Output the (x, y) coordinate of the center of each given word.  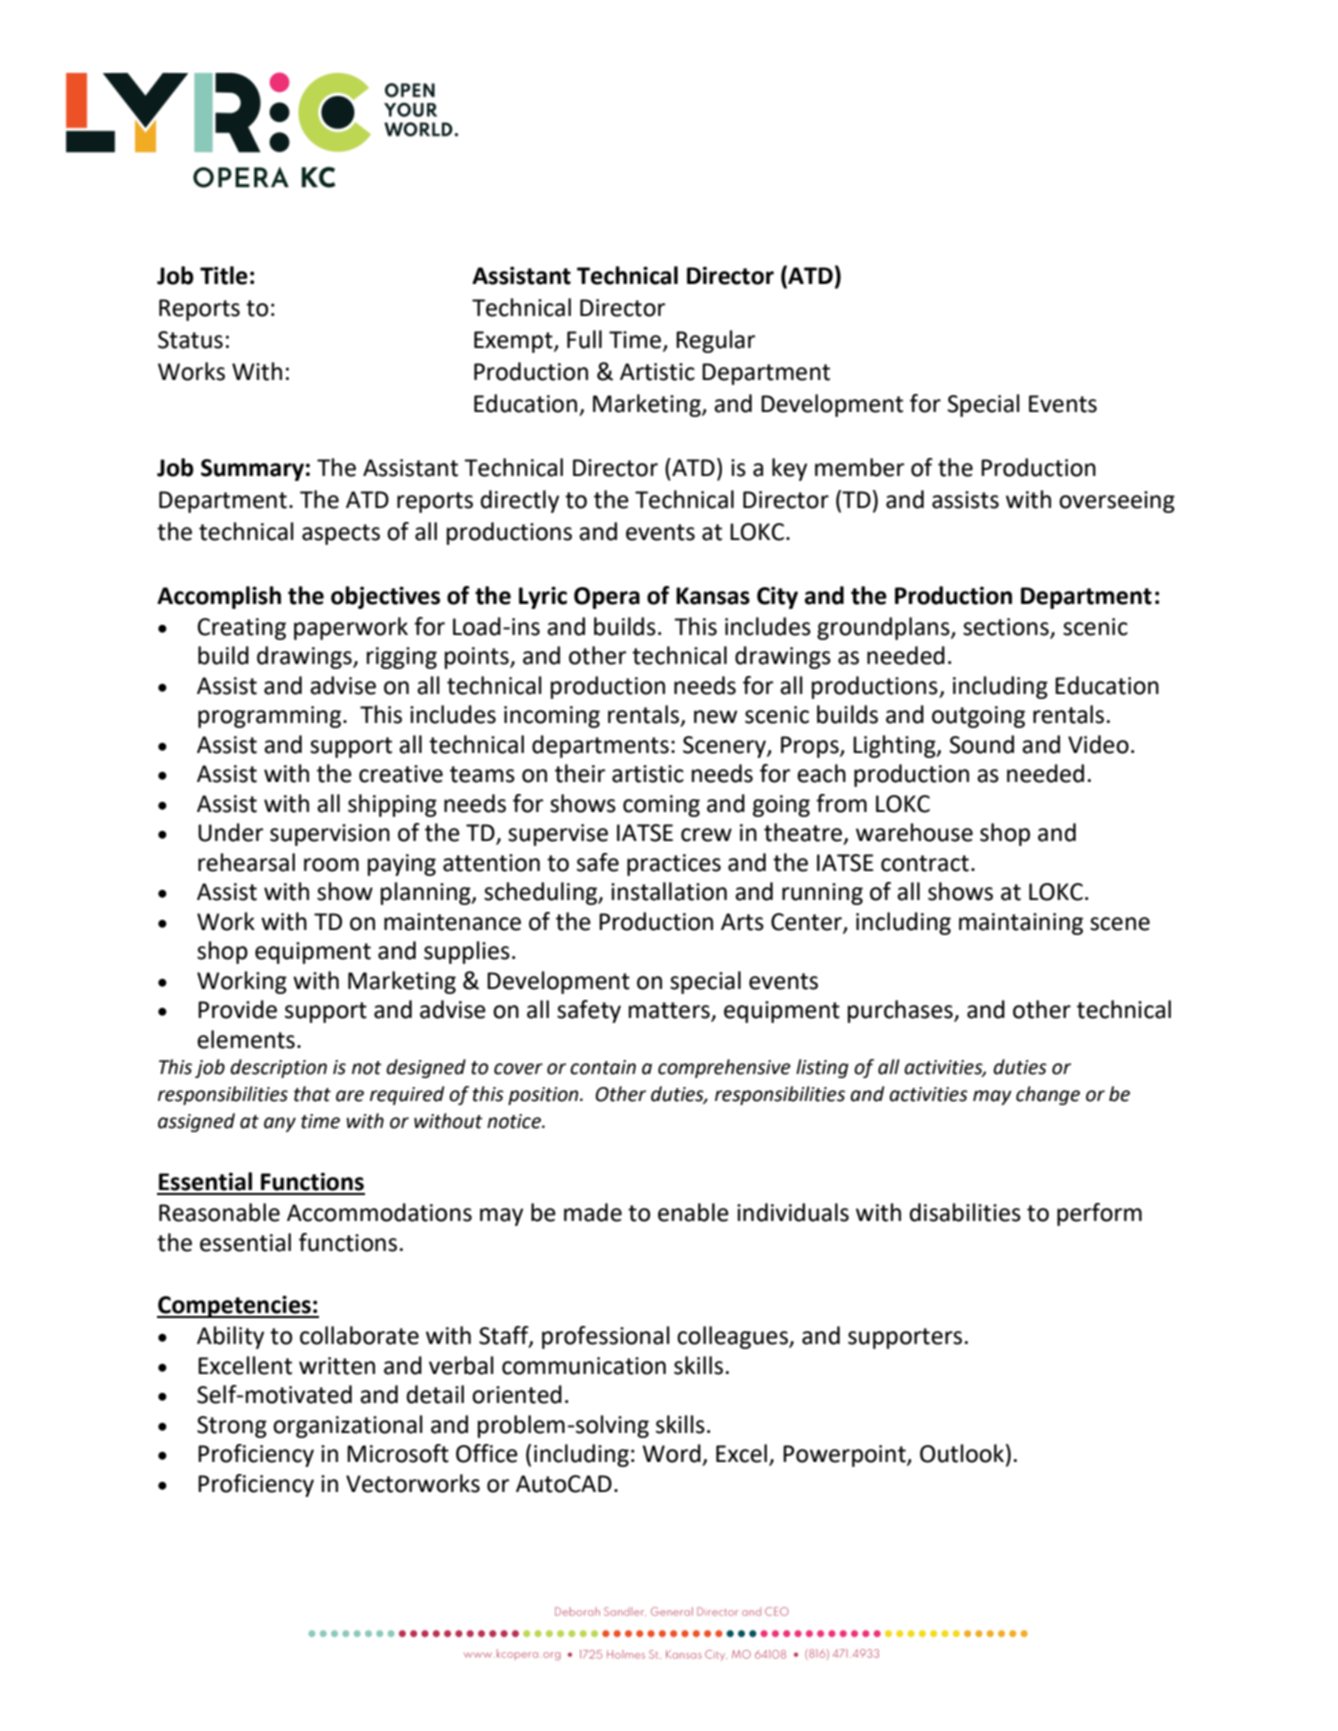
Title (224, 275)
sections (1006, 627)
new (715, 717)
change (1048, 1095)
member (859, 467)
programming (271, 717)
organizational (348, 1426)
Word (671, 1453)
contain (603, 1067)
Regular (715, 341)
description (278, 1068)
